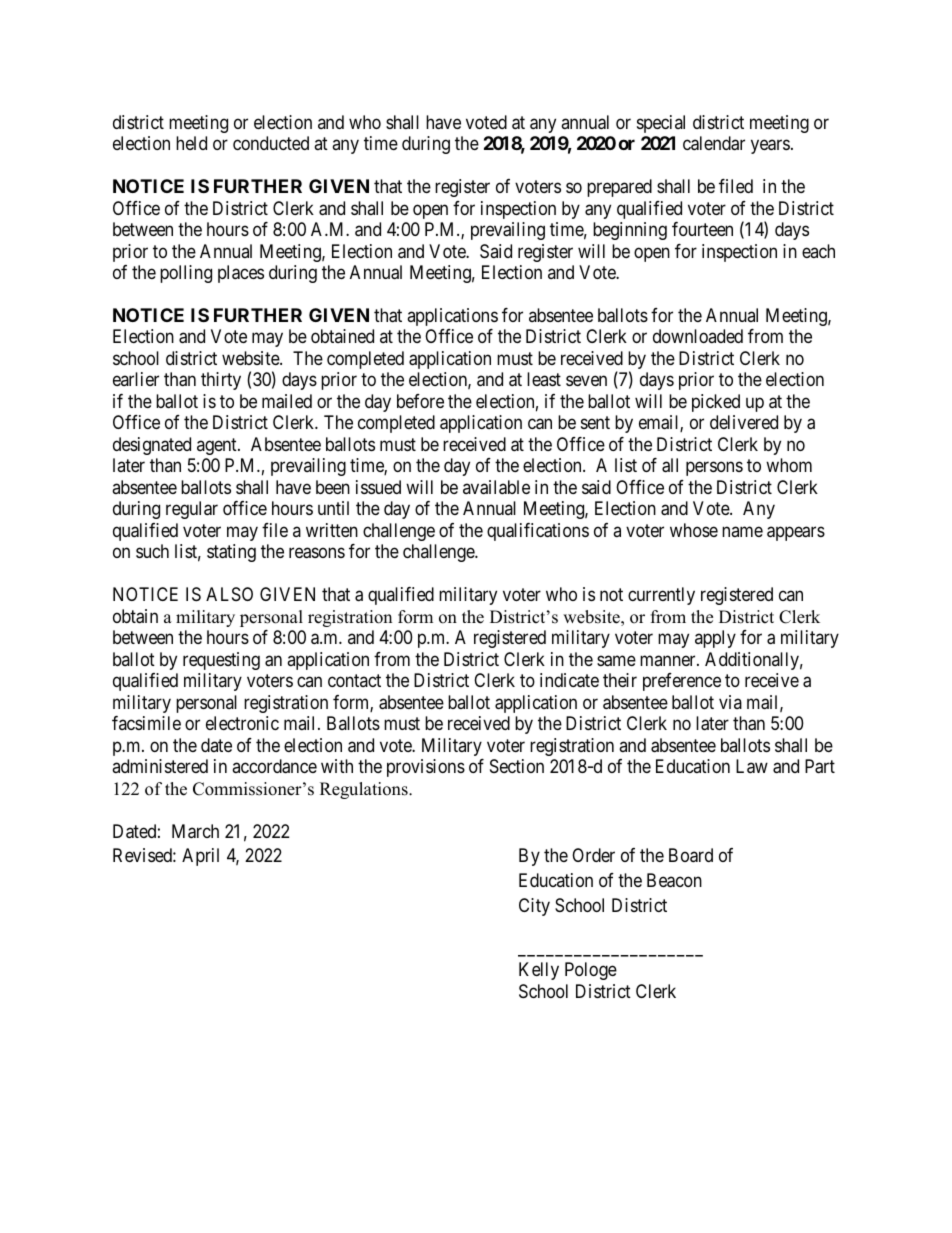 The image size is (952, 1233). I want to click on Board, so click(691, 855).
